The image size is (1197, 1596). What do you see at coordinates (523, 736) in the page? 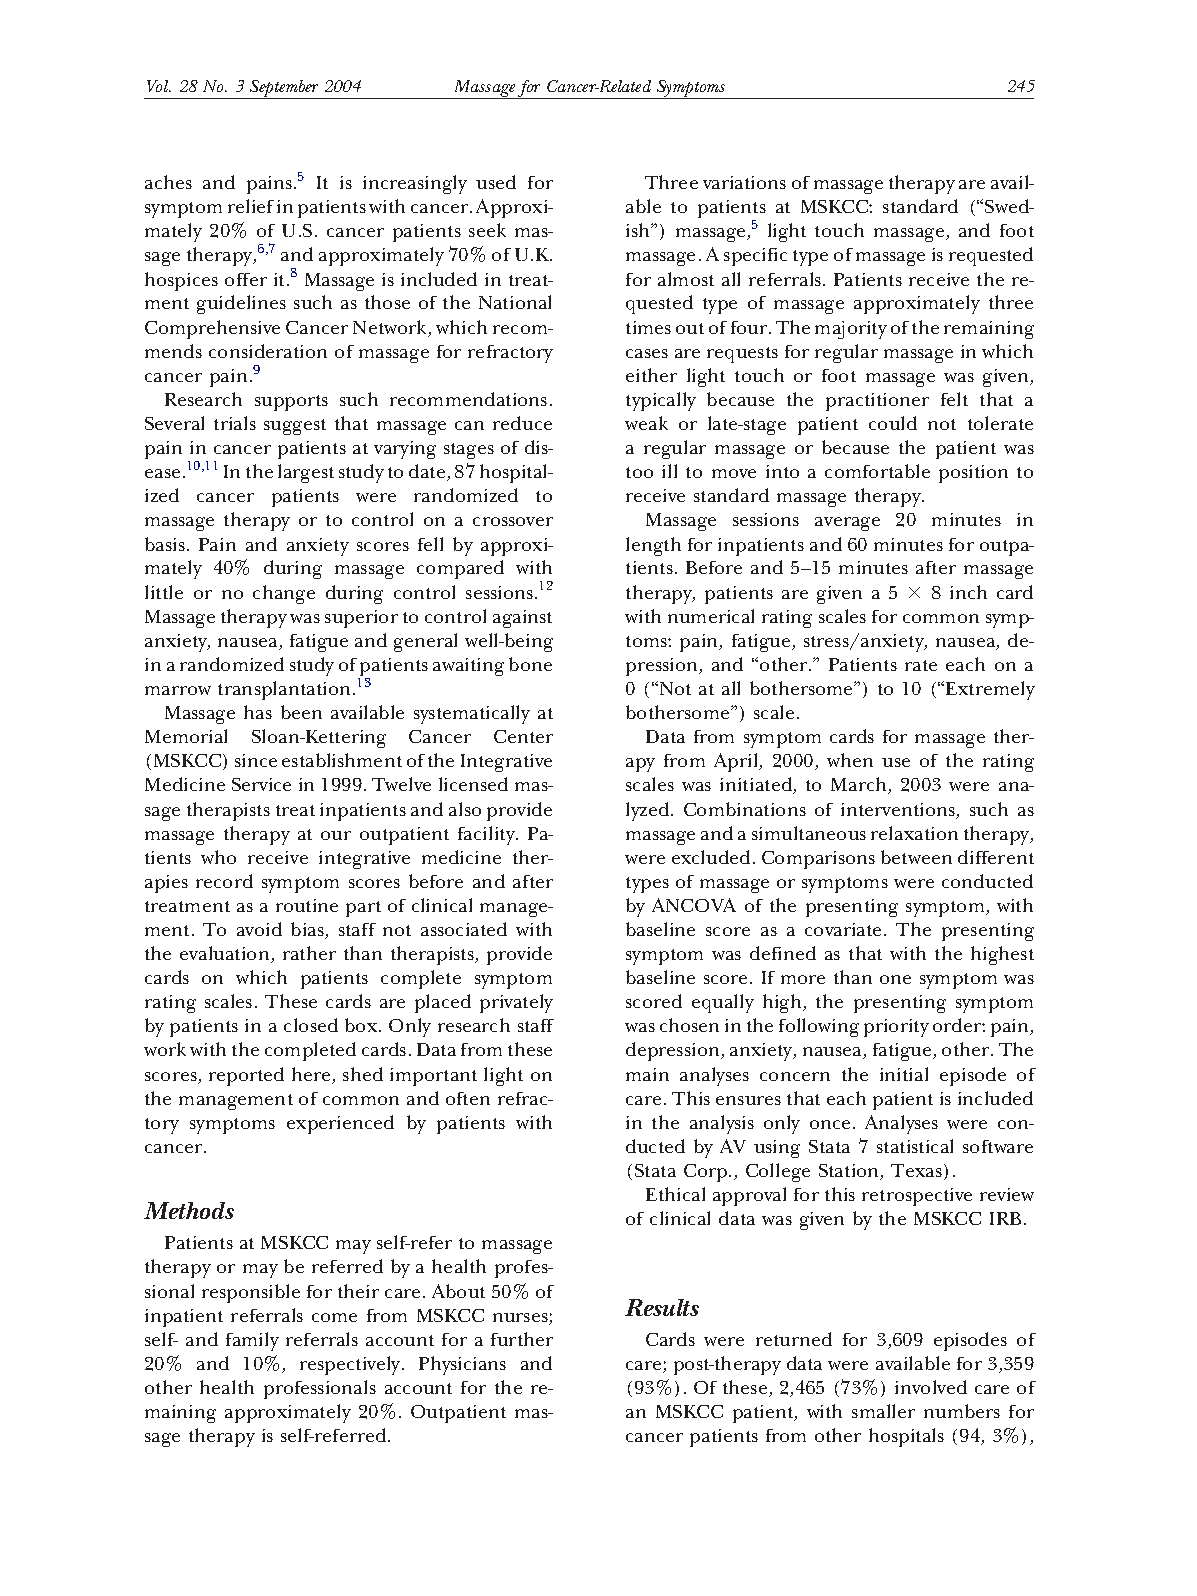
I see `Center` at bounding box center [523, 736].
